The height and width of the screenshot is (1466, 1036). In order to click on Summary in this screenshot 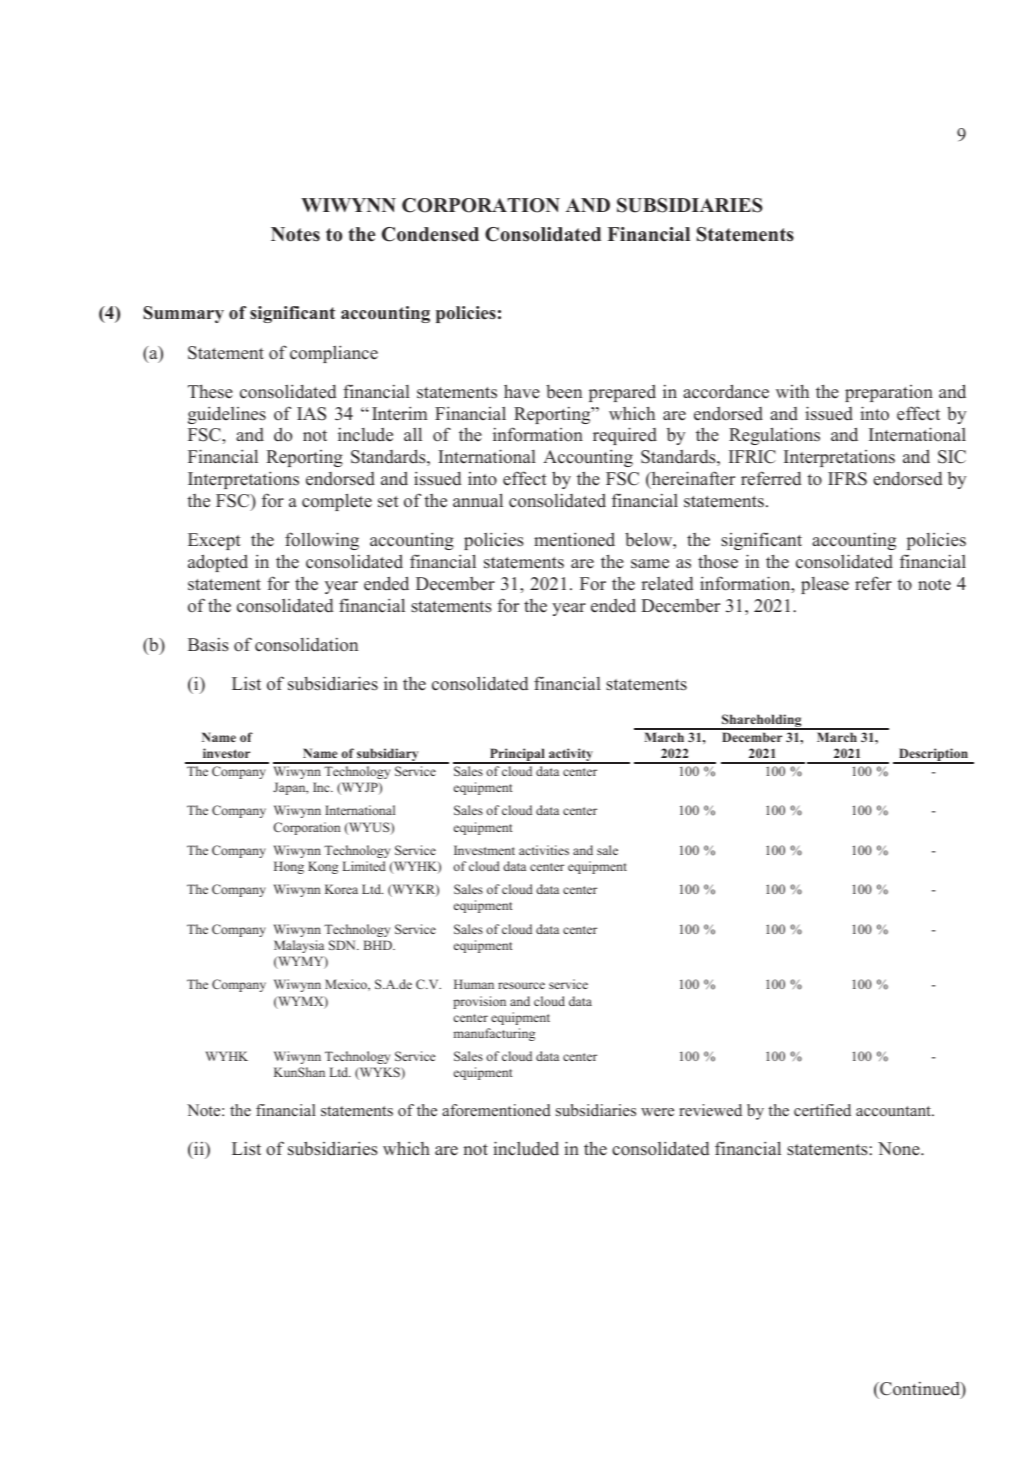, I will do `click(183, 314)`.
